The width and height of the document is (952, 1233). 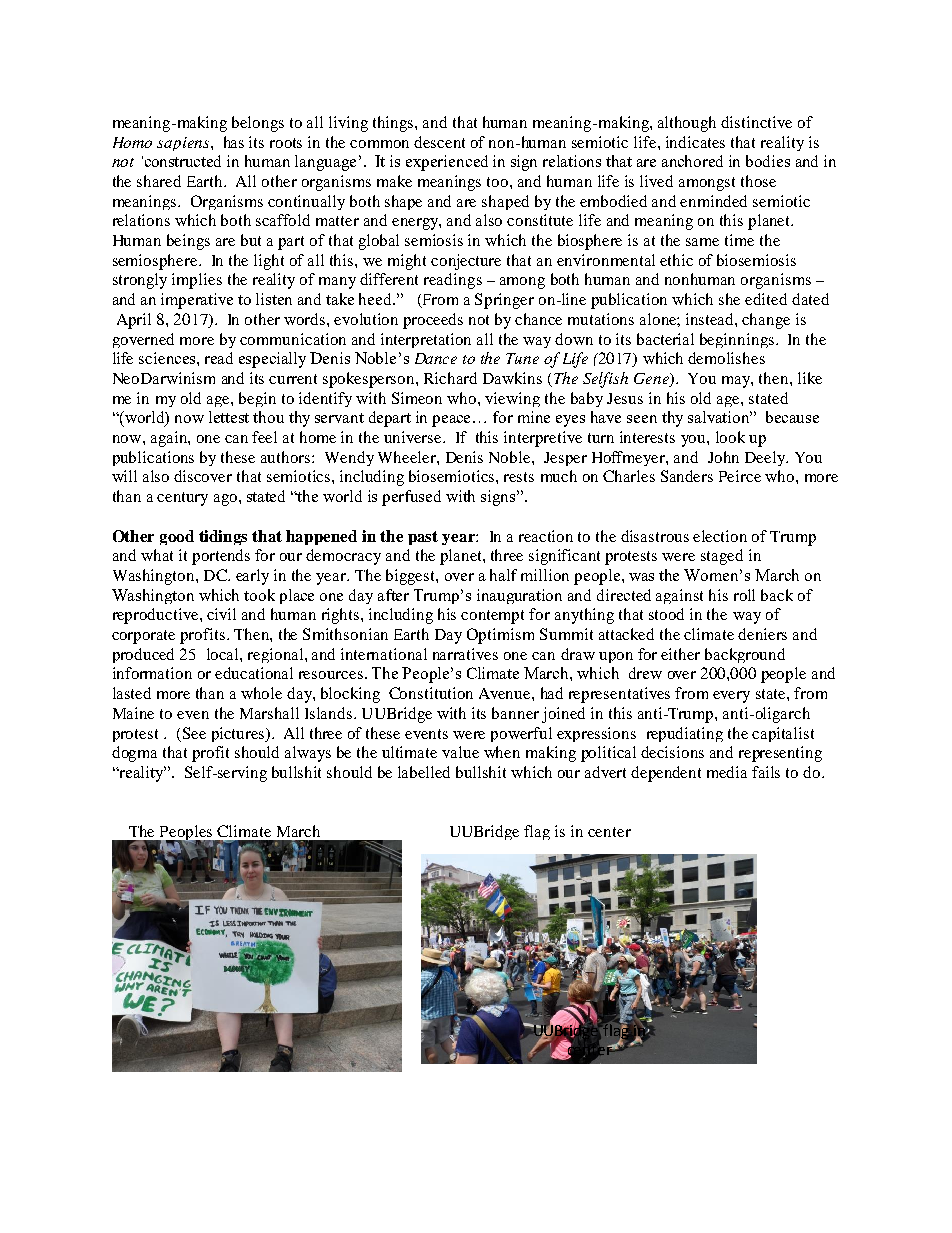 What do you see at coordinates (723, 457) in the document?
I see `John` at bounding box center [723, 457].
